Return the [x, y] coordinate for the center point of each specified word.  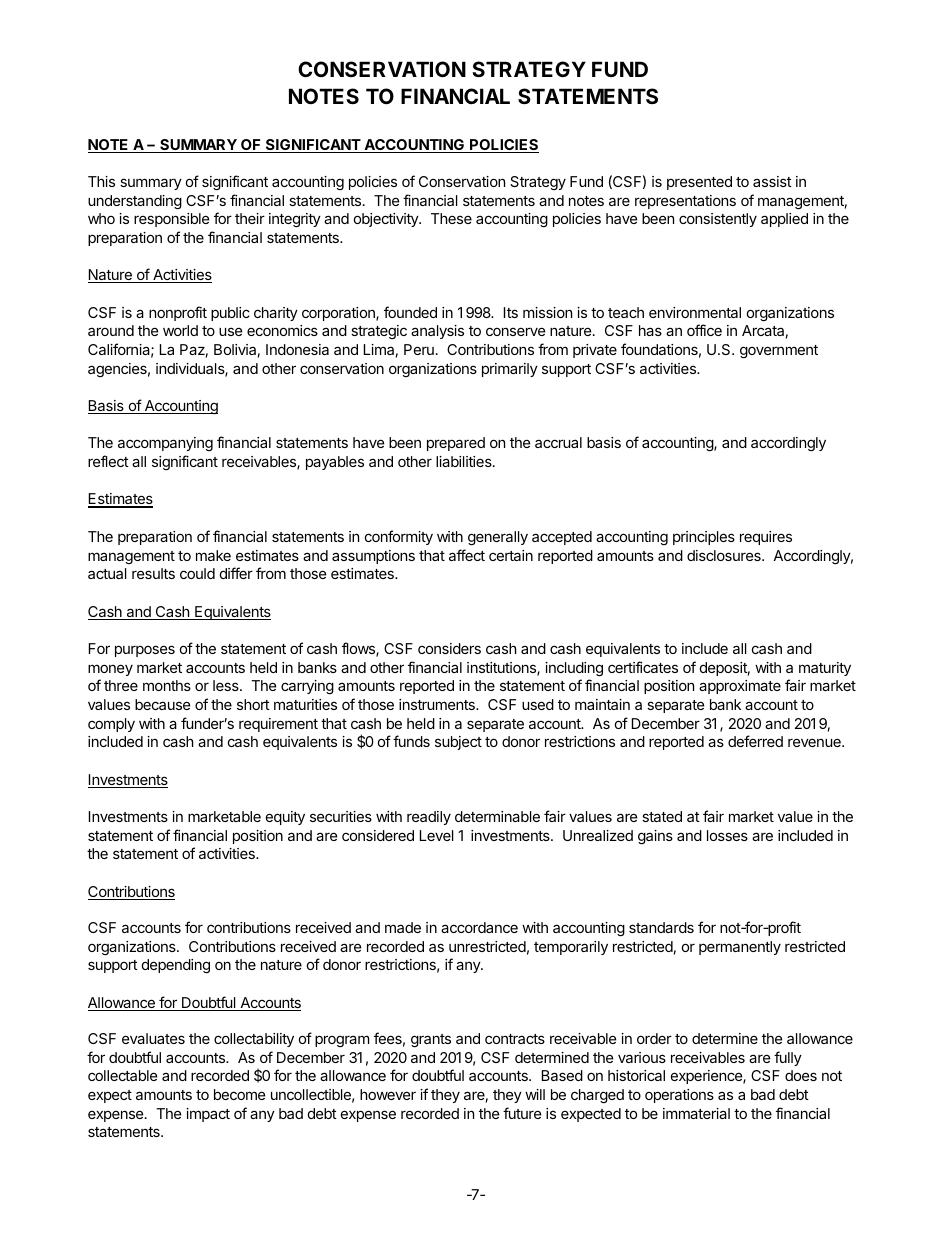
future [522, 1113]
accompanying [165, 444]
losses [727, 835]
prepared [456, 444]
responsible [171, 220]
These [451, 218]
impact [208, 1115]
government [779, 351]
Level [437, 835]
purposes [145, 651]
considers [449, 648]
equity [285, 818]
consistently [718, 220]
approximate [740, 687]
